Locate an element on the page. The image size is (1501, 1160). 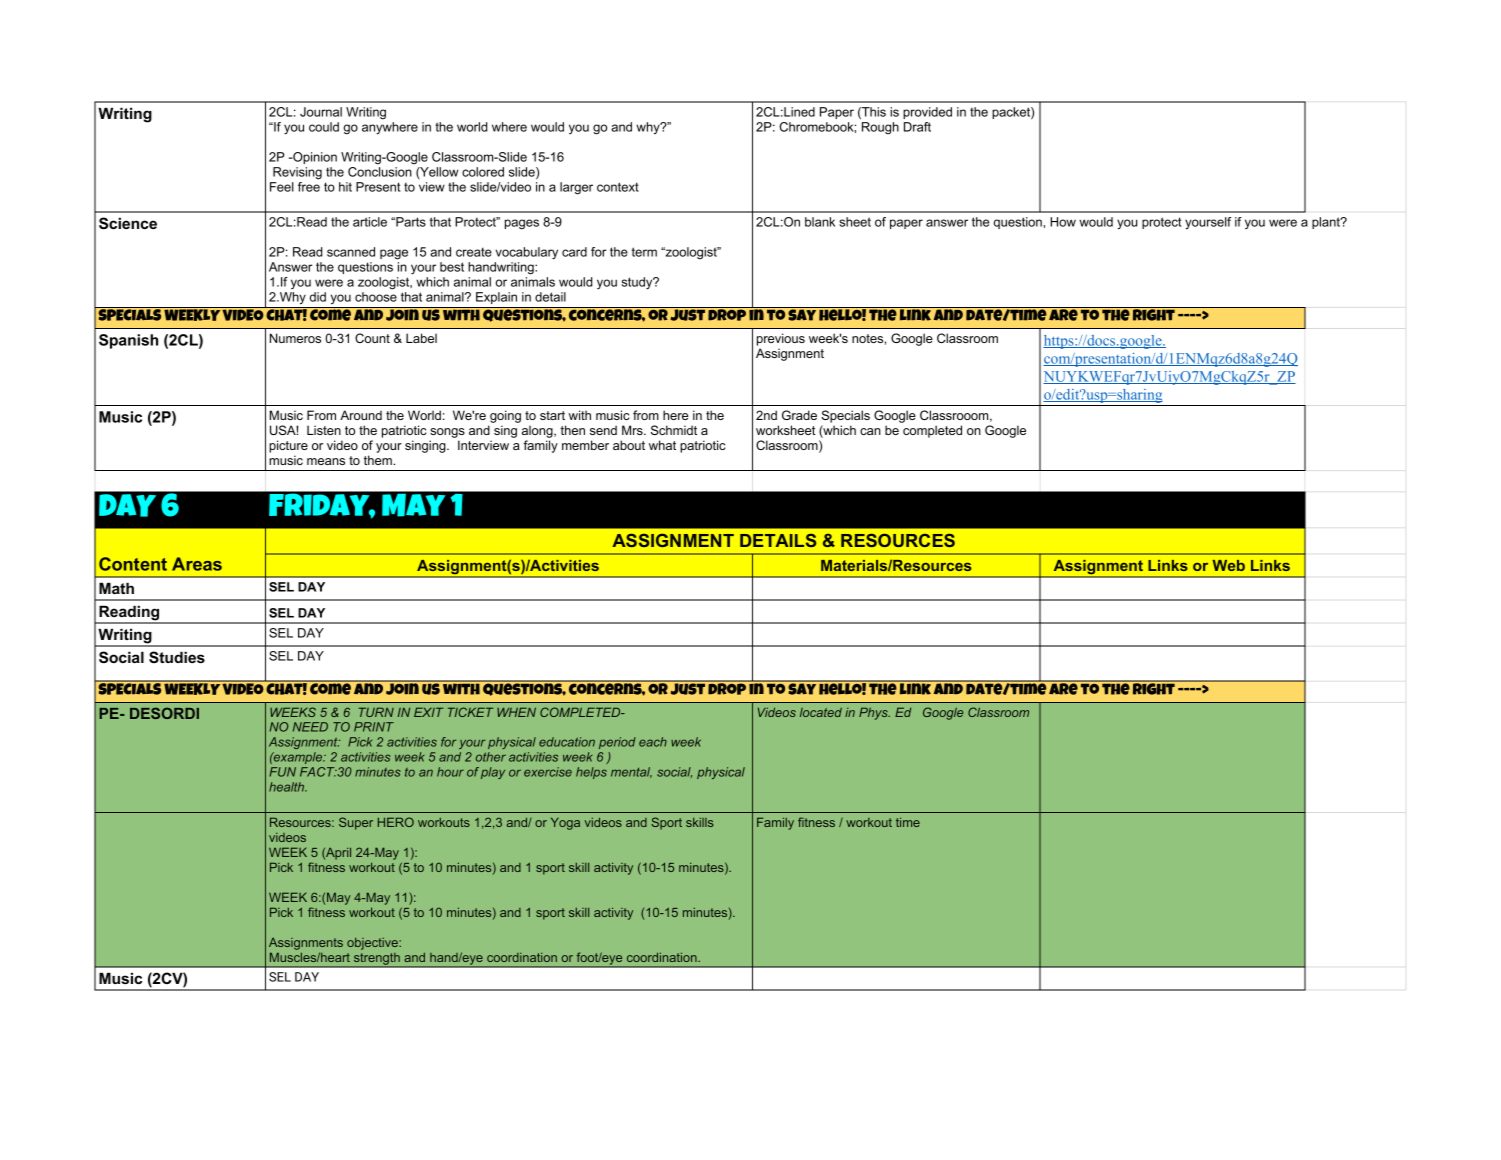
Listen is located at coordinates (324, 430).
